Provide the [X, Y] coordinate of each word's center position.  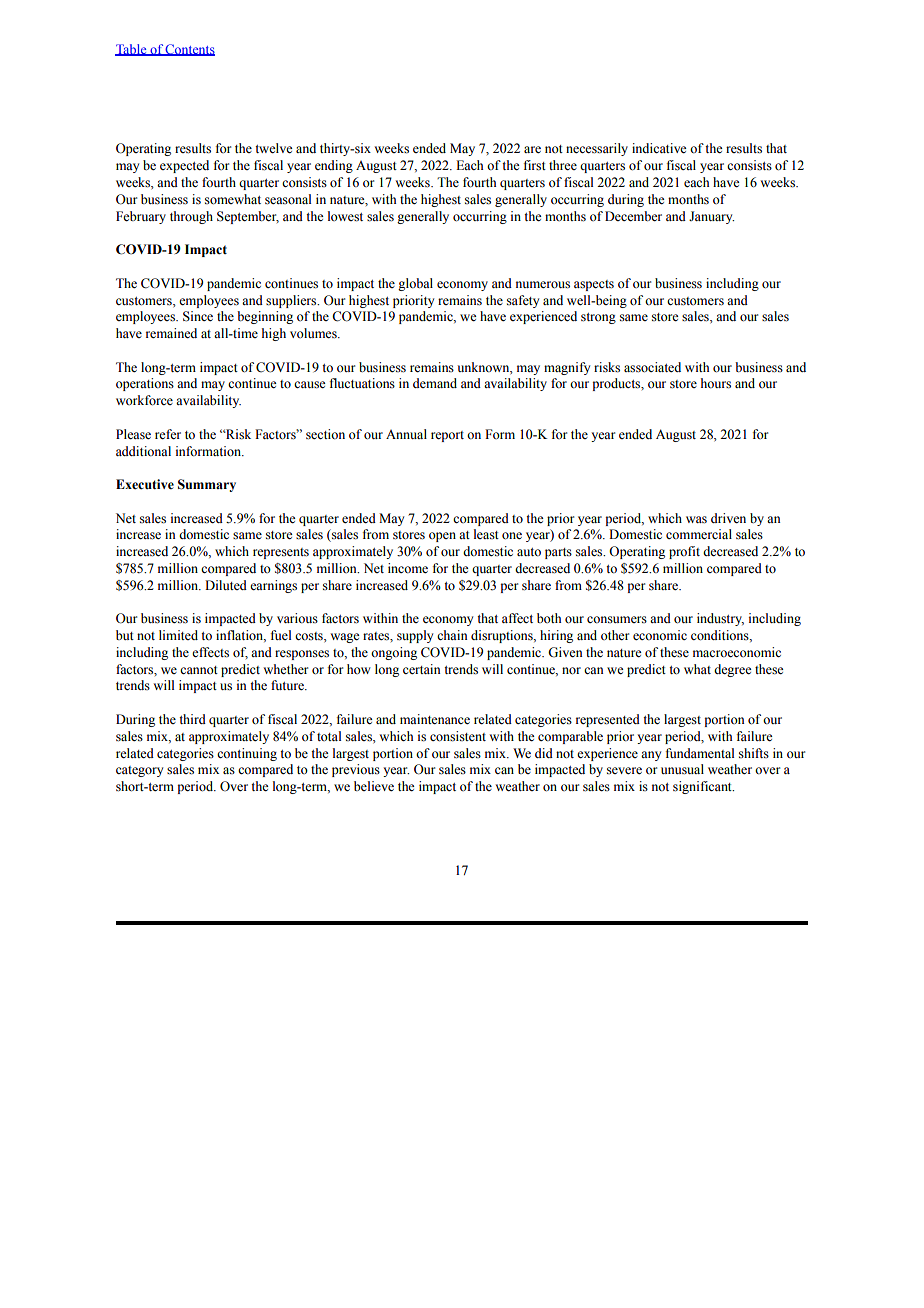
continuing [247, 754]
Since [198, 316]
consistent [458, 736]
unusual [682, 769]
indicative [659, 148]
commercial [699, 534]
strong [598, 318]
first [535, 165]
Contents [189, 50]
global [415, 284]
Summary [207, 485]
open [442, 537]
